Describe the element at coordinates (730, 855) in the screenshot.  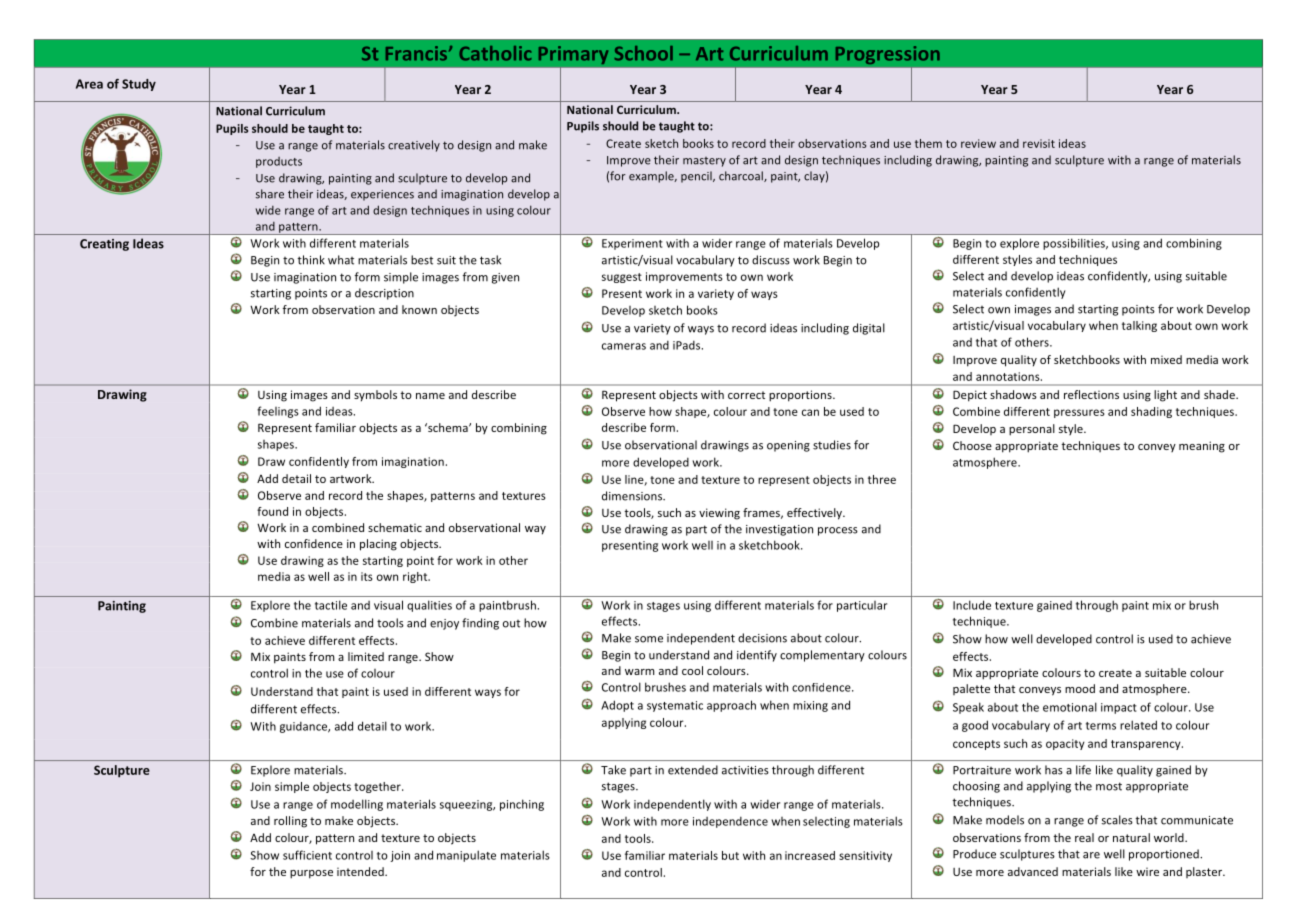
I see `but` at that location.
